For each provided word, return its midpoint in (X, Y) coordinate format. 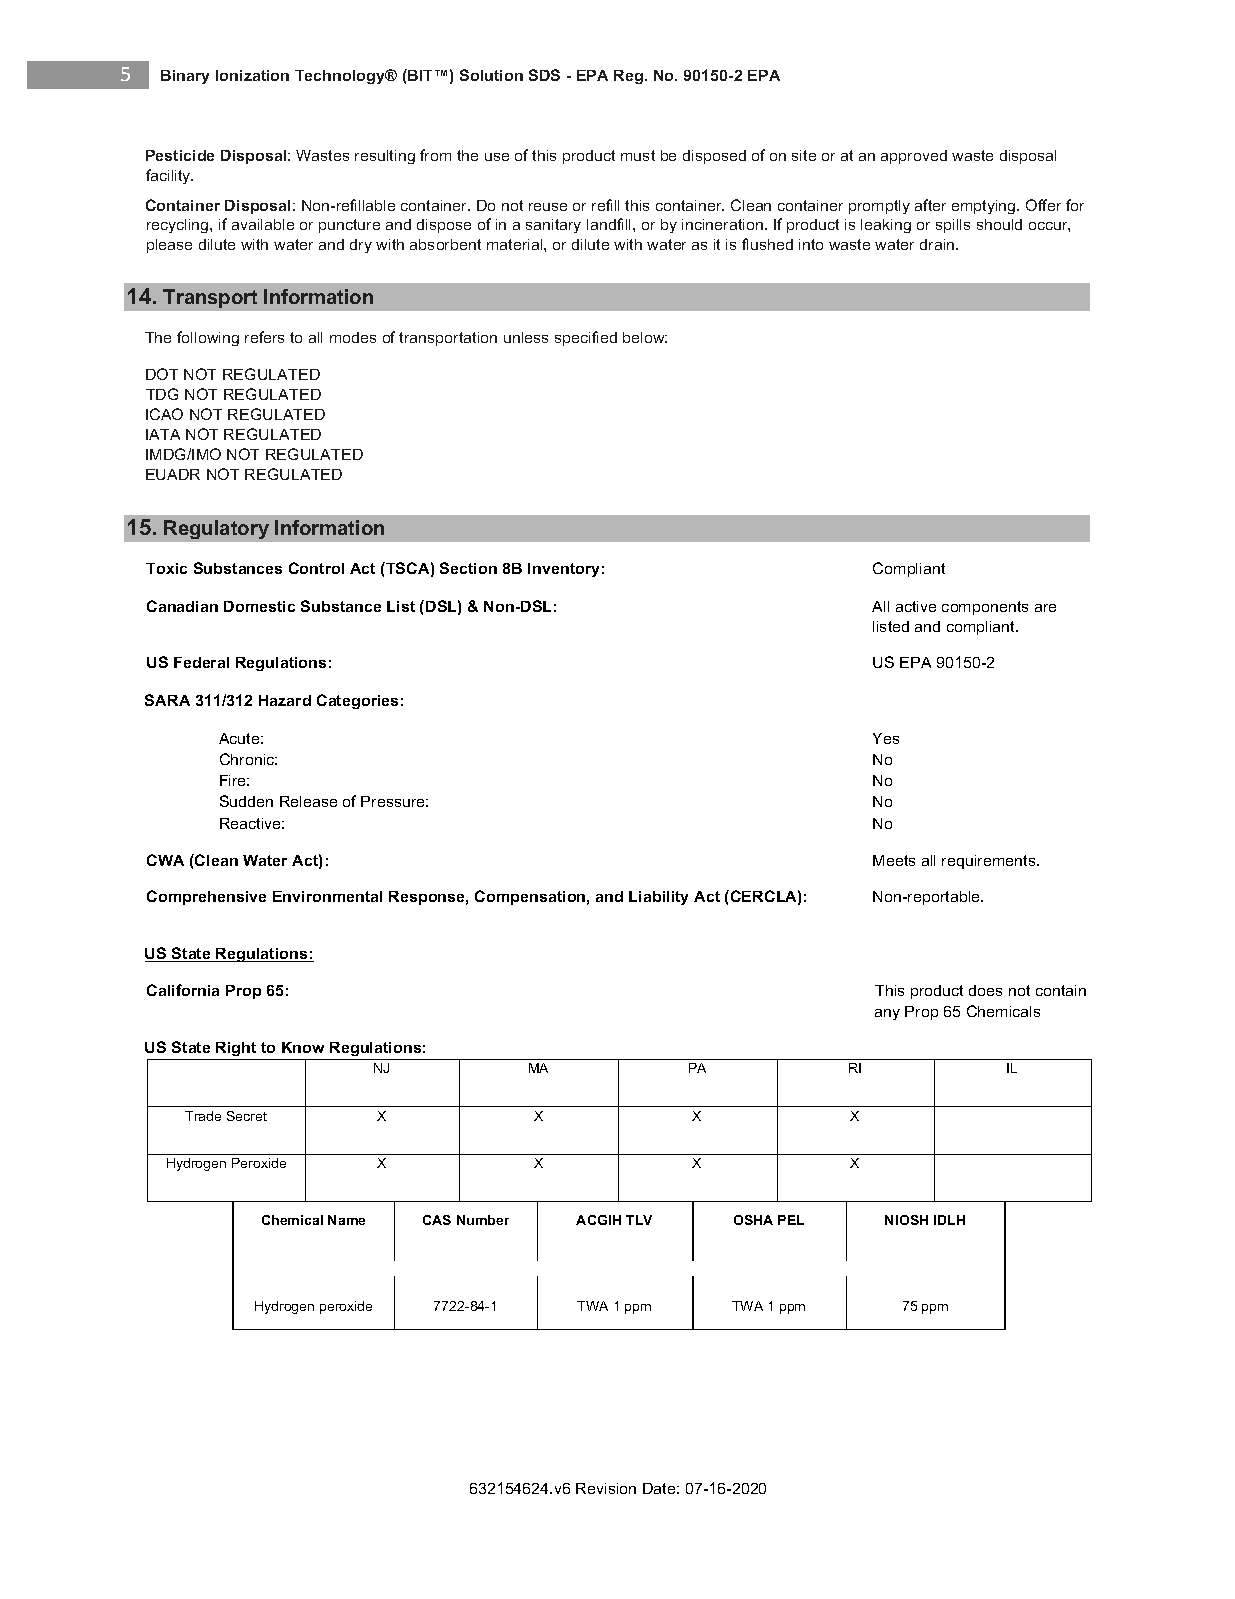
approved (914, 157)
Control (316, 568)
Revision (606, 1488)
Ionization (252, 75)
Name (346, 1220)
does (985, 990)
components (985, 608)
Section (468, 568)
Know (303, 1047)
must (638, 155)
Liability (658, 898)
